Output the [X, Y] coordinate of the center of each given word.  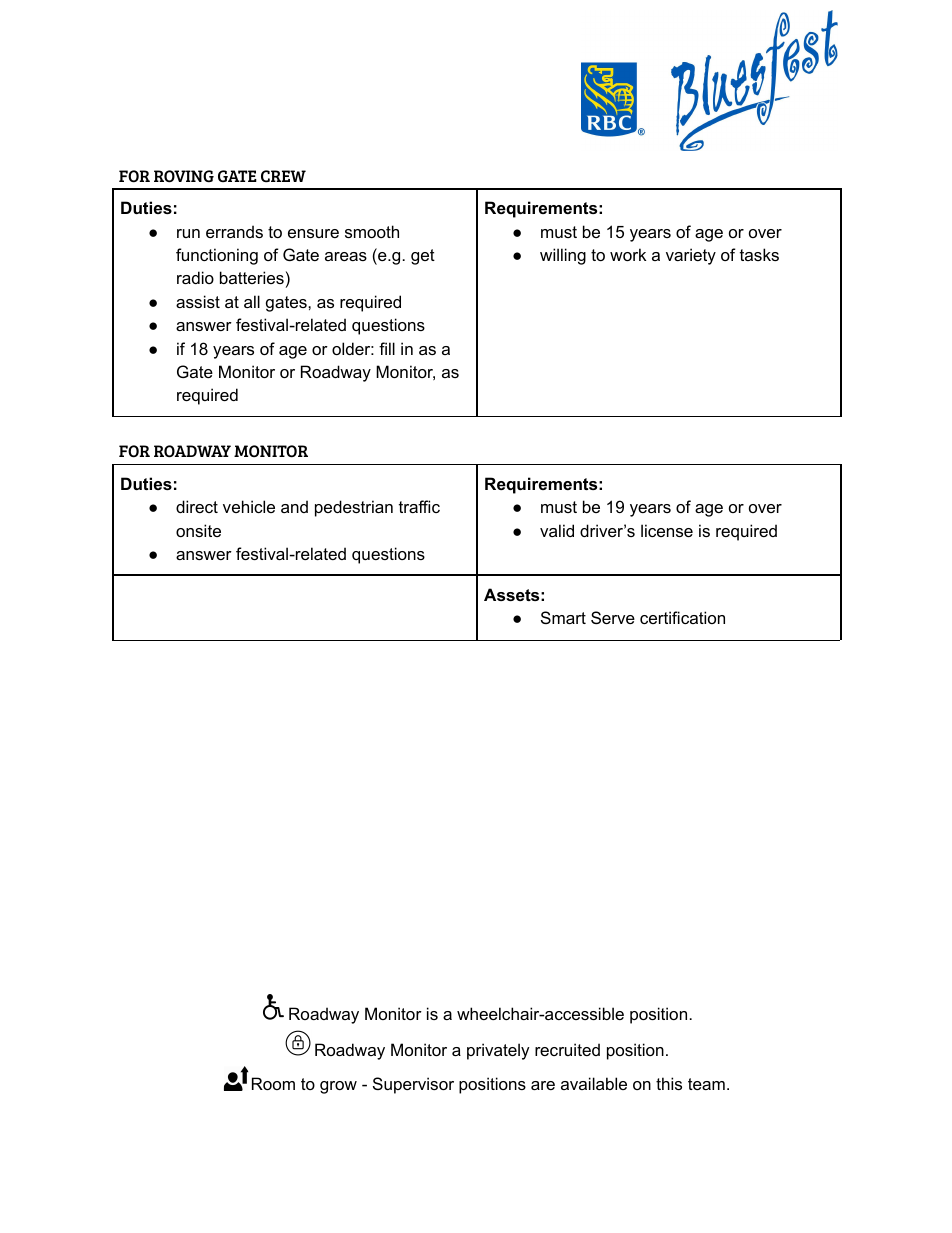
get [423, 257]
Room [273, 1083]
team [706, 1084]
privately [498, 1051]
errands [234, 231]
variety [691, 256]
